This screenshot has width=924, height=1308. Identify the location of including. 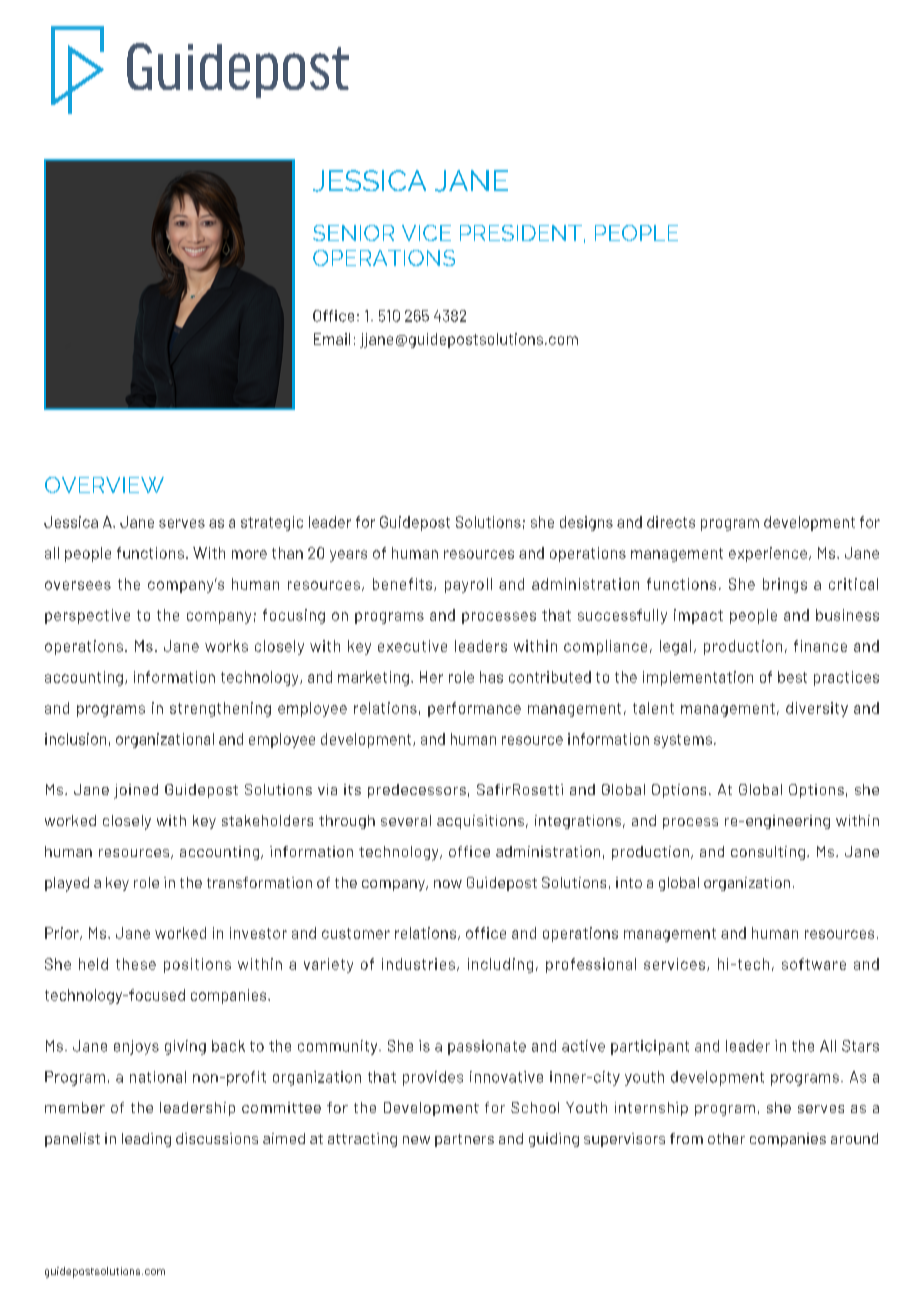
(500, 965).
